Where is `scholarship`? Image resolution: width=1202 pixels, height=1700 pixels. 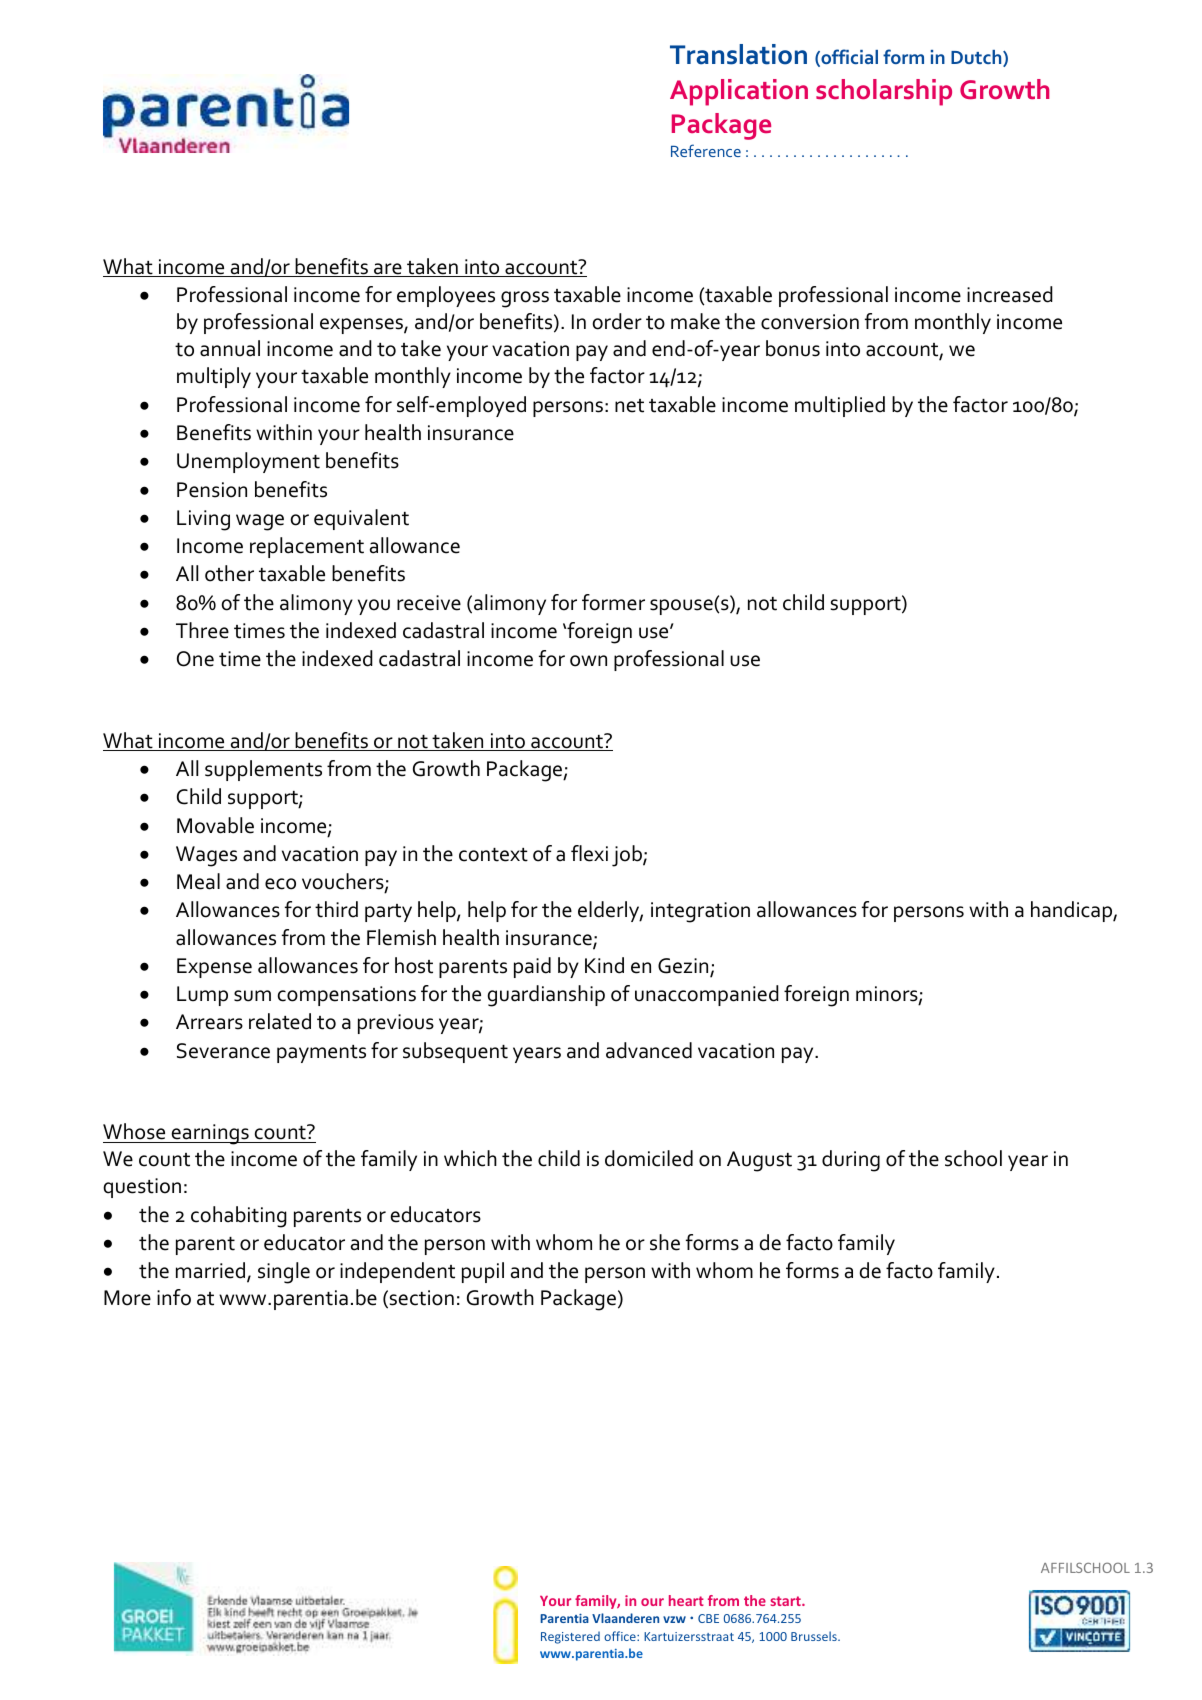 scholarship is located at coordinates (884, 92).
